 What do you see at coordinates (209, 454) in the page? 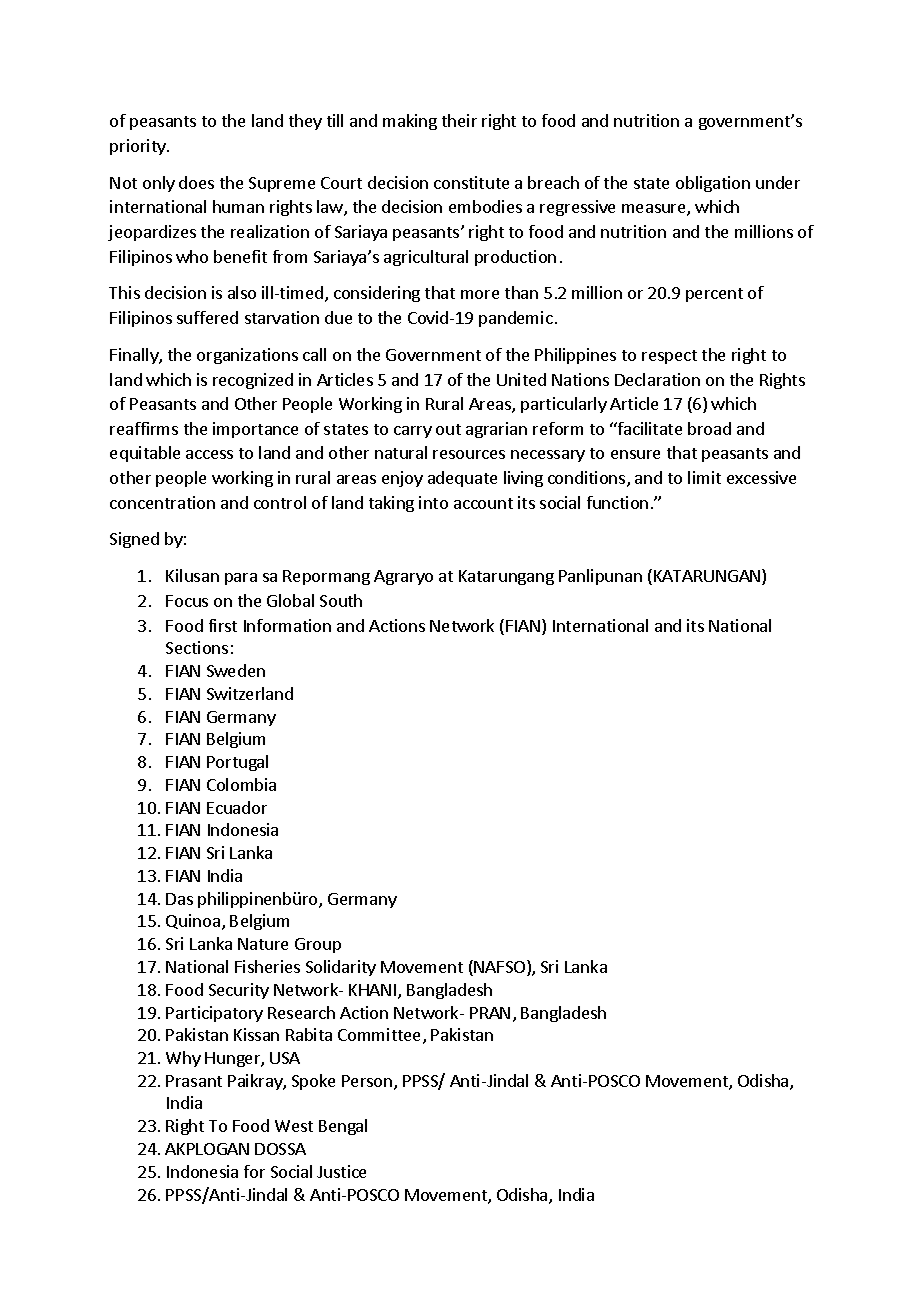
I see `access` at bounding box center [209, 454].
